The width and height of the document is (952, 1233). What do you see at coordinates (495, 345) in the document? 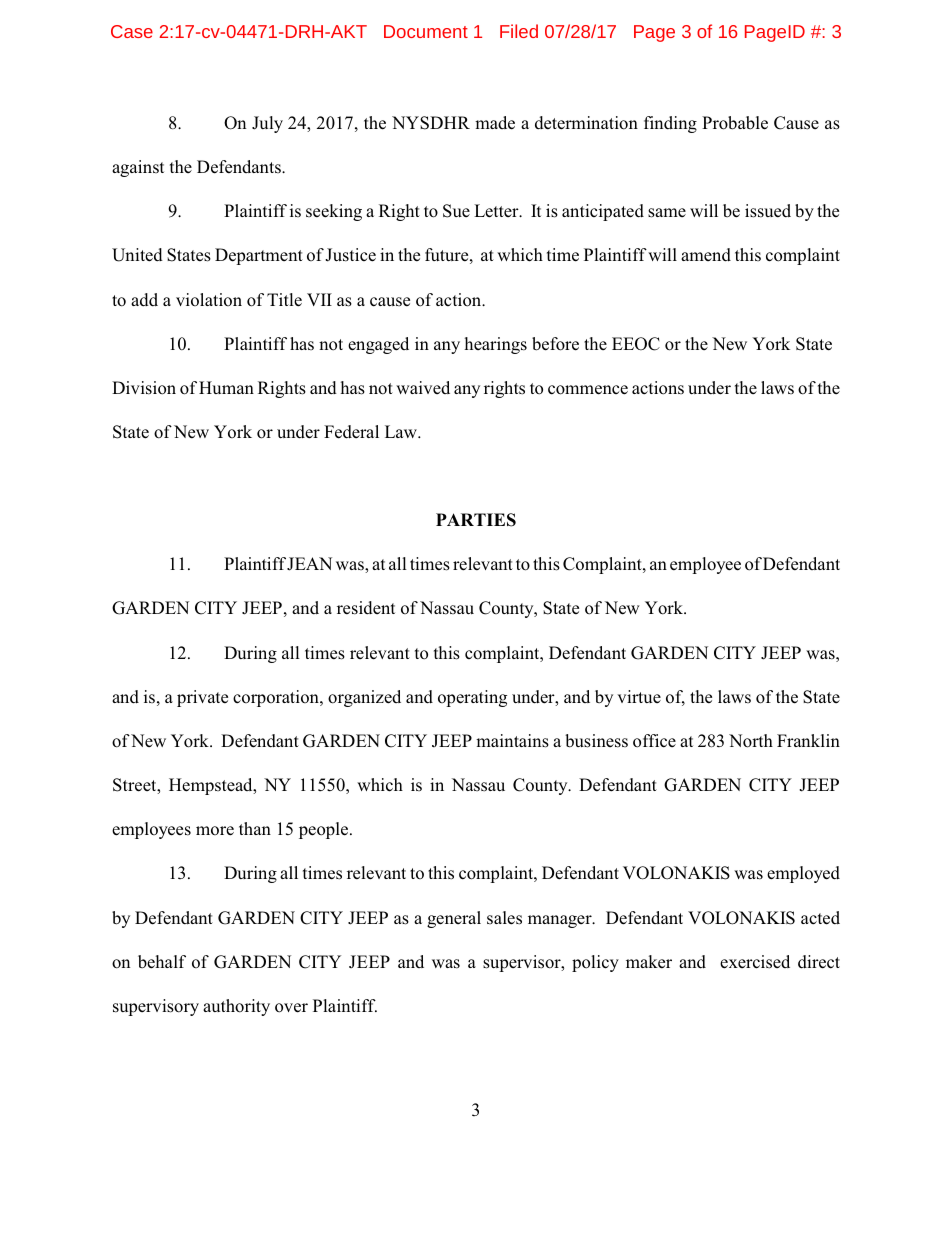
I see `hearings` at bounding box center [495, 345].
